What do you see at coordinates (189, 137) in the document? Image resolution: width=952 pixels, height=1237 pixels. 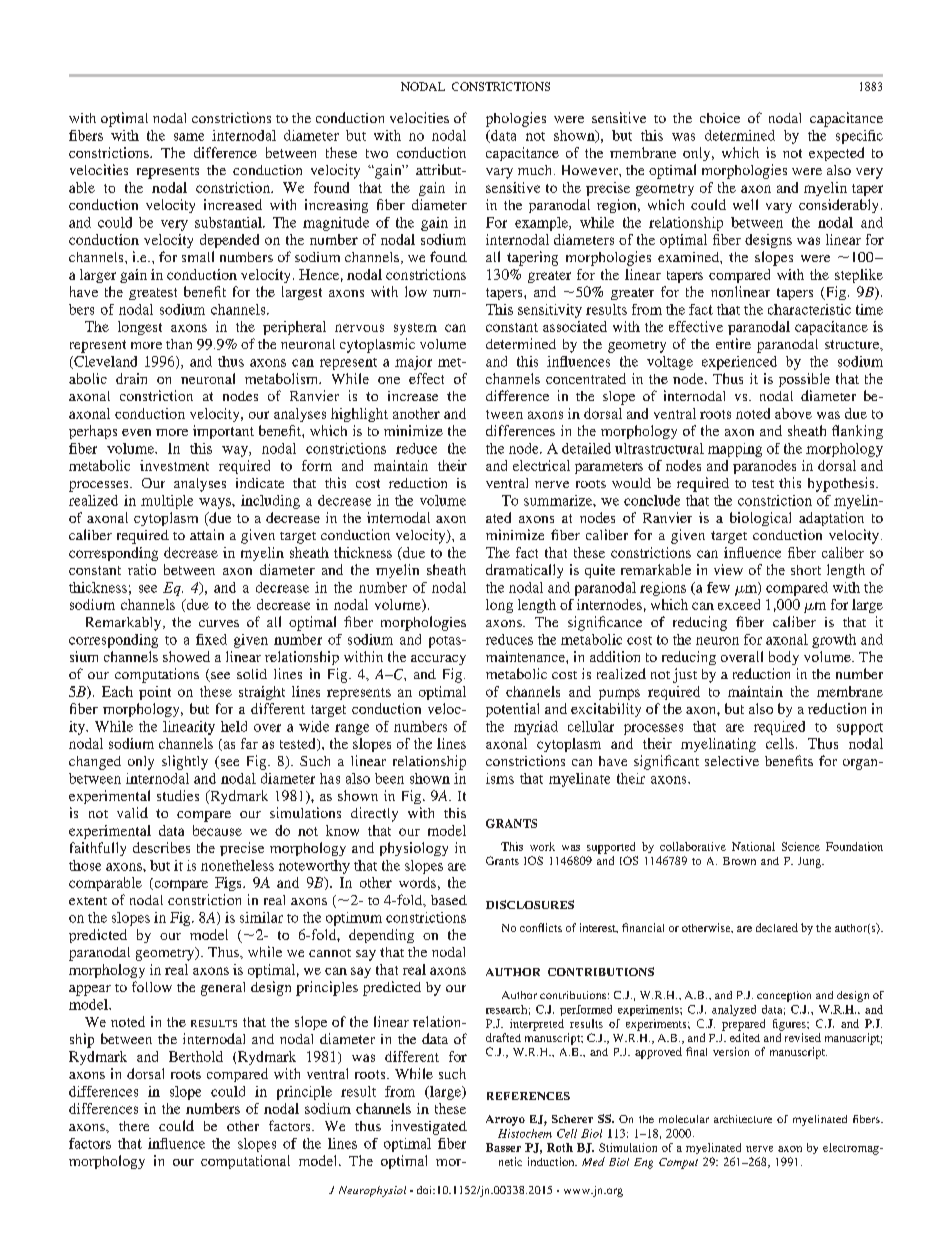 I see `same` at bounding box center [189, 137].
